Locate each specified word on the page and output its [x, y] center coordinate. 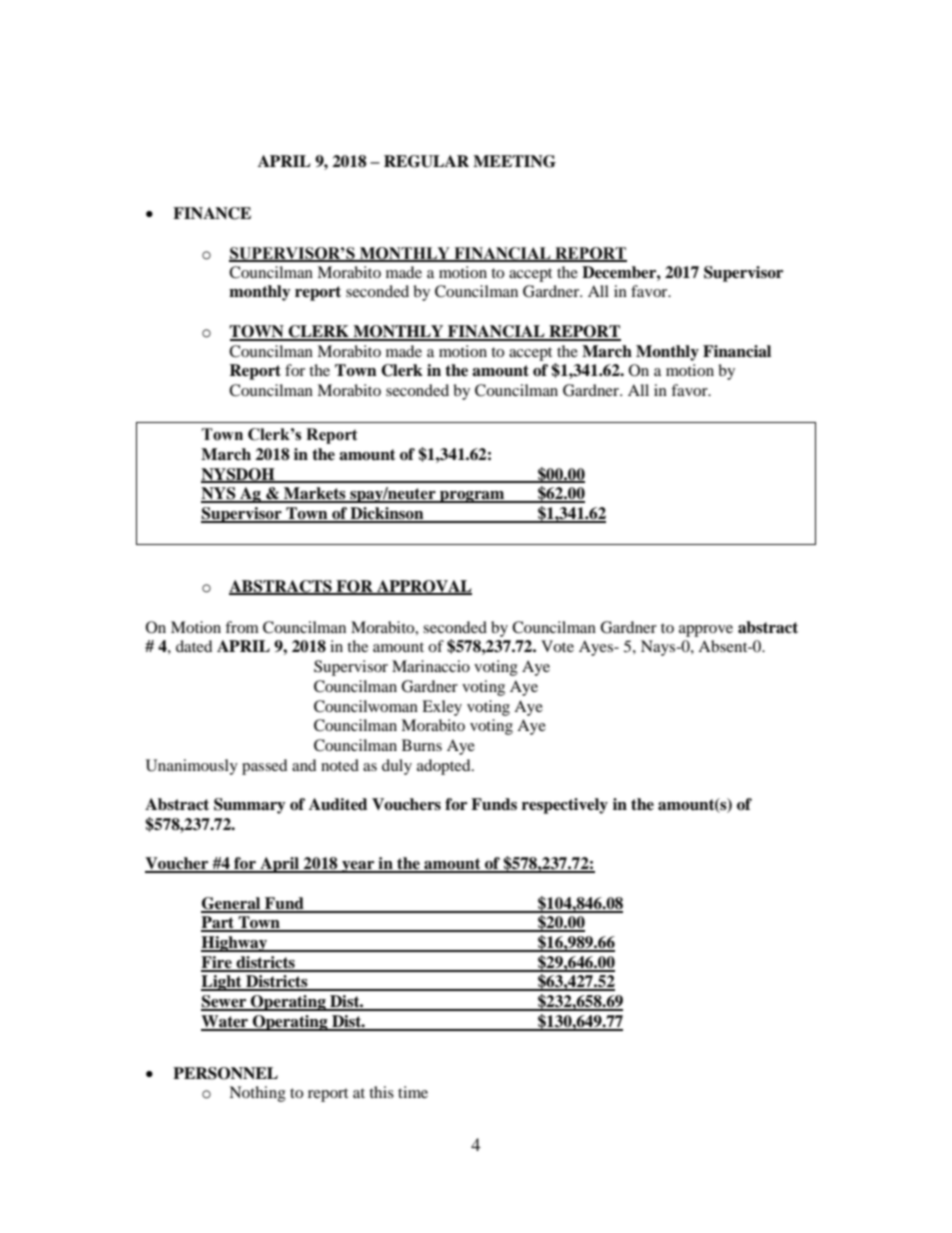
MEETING [514, 161]
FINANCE [212, 213]
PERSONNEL [225, 1073]
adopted [445, 767]
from [242, 627]
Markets [315, 494]
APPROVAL [423, 587]
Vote [557, 646]
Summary [250, 806]
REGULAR [426, 161]
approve [706, 631]
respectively [565, 806]
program [472, 497]
